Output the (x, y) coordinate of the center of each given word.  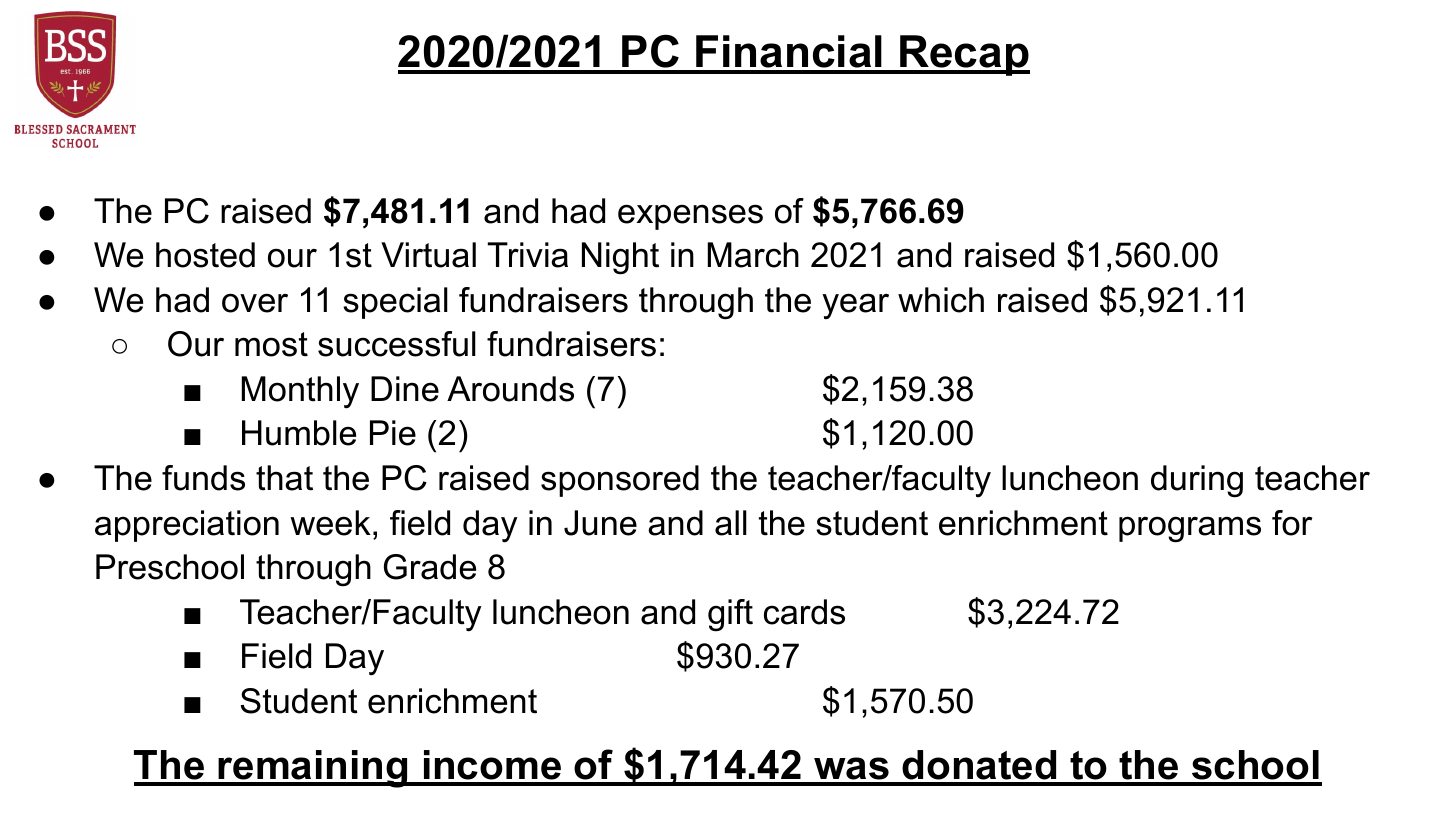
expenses (690, 217)
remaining (313, 769)
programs (1190, 529)
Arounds (510, 389)
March (753, 255)
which (941, 300)
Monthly (300, 392)
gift (730, 615)
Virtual (428, 255)
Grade (430, 567)
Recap (964, 55)
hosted (205, 255)
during (1197, 481)
